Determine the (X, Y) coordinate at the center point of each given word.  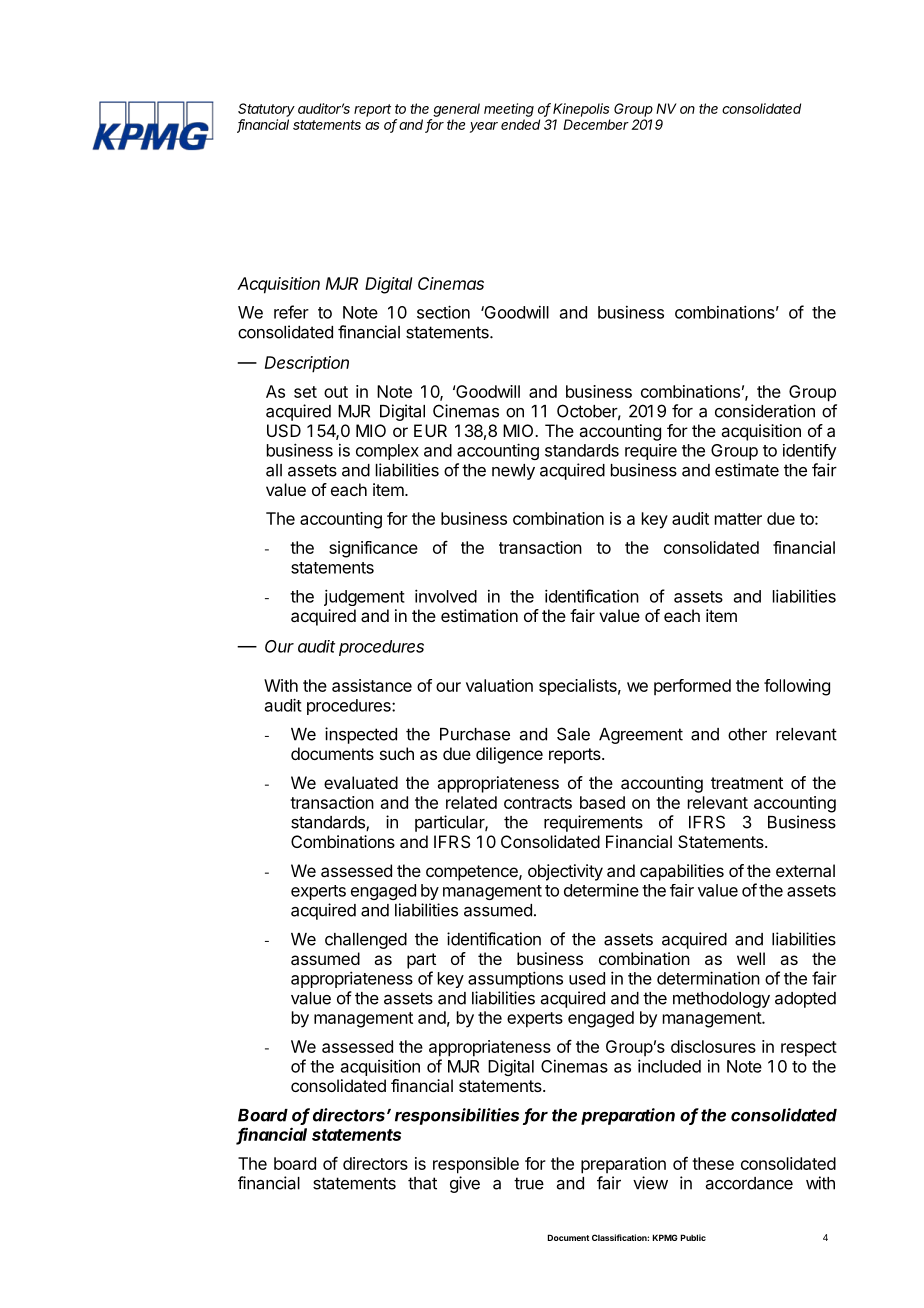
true (529, 1183)
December (596, 124)
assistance (372, 685)
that (422, 1183)
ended (520, 124)
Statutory (266, 110)
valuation (499, 685)
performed (692, 687)
